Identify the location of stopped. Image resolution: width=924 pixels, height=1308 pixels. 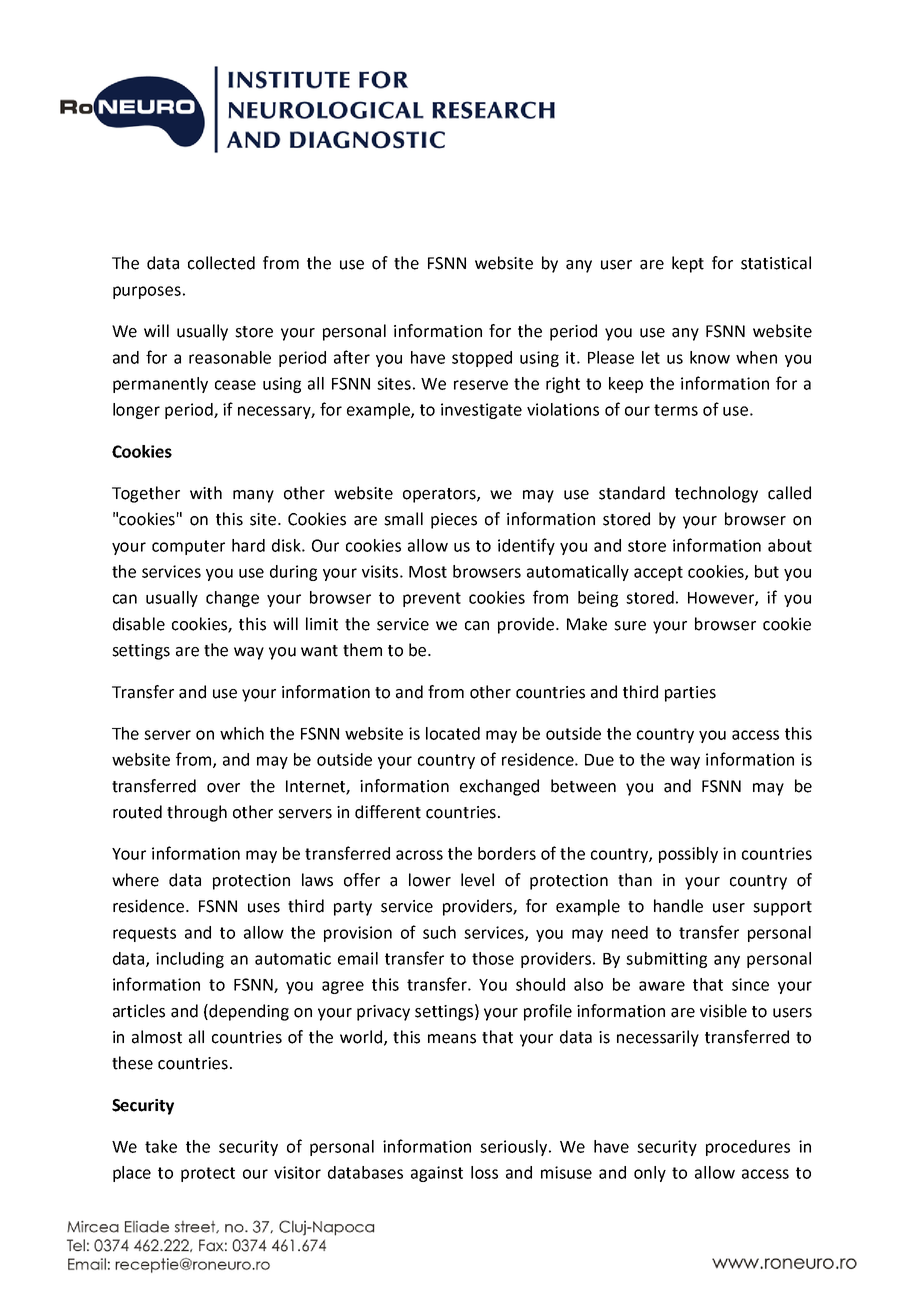
(482, 359).
